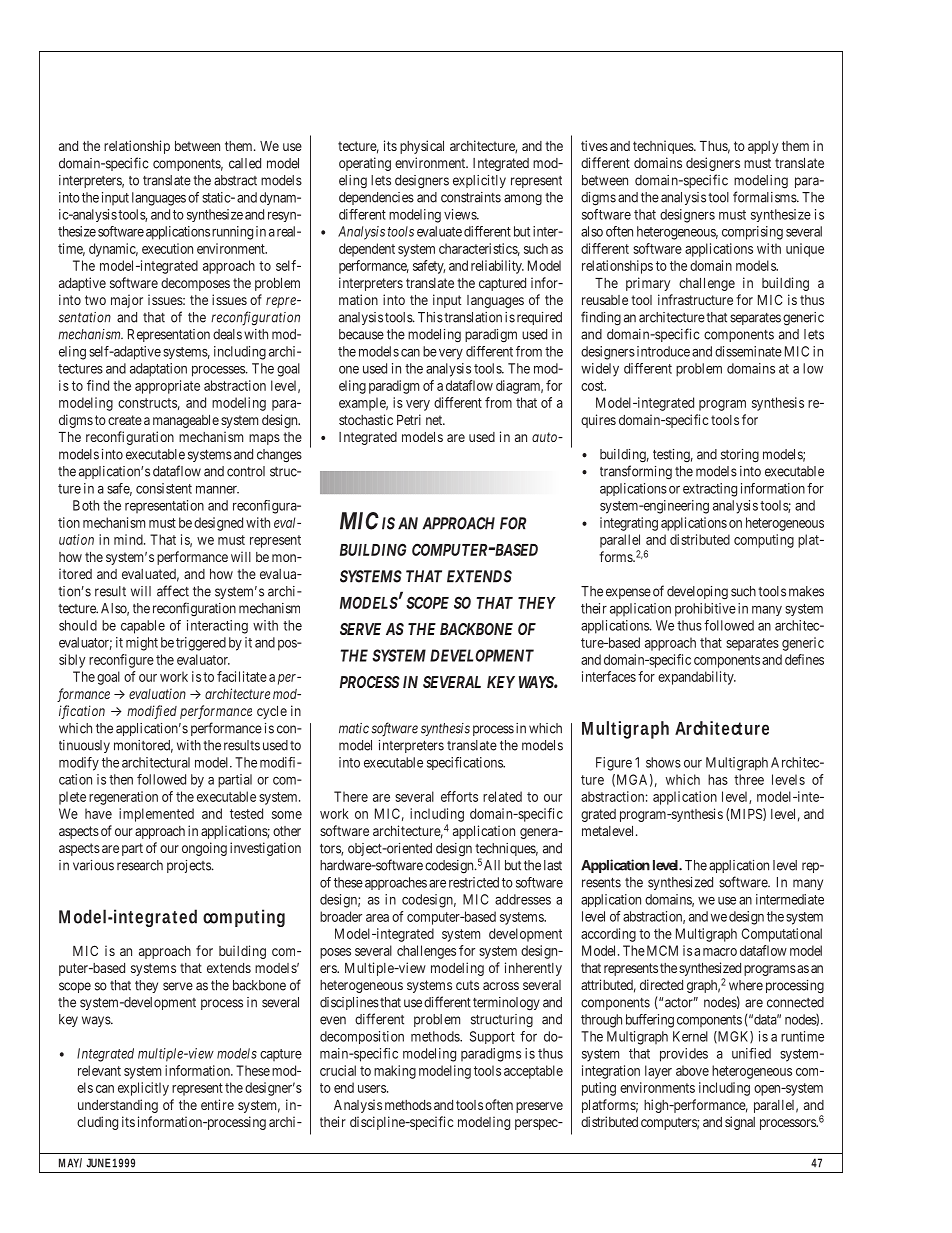 The width and height of the screenshot is (952, 1233). What do you see at coordinates (628, 593) in the screenshot?
I see `expense` at bounding box center [628, 593].
